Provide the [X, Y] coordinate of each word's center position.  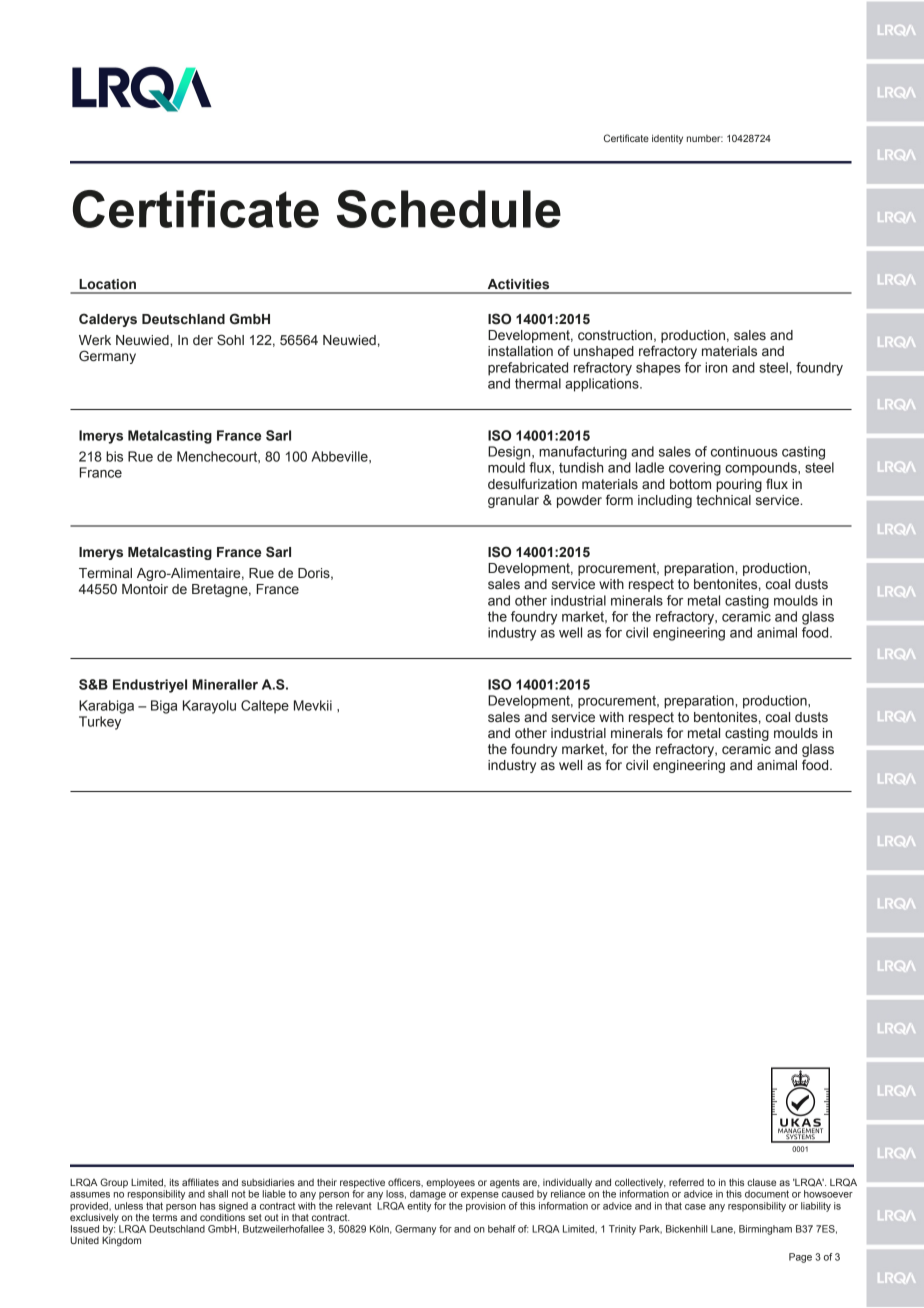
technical [723, 500]
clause [761, 1182]
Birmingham [765, 1230]
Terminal [105, 573]
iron [716, 367]
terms [164, 1216]
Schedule [449, 209]
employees [450, 1183]
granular [513, 501]
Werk [95, 340]
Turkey [100, 723]
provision [486, 1207]
